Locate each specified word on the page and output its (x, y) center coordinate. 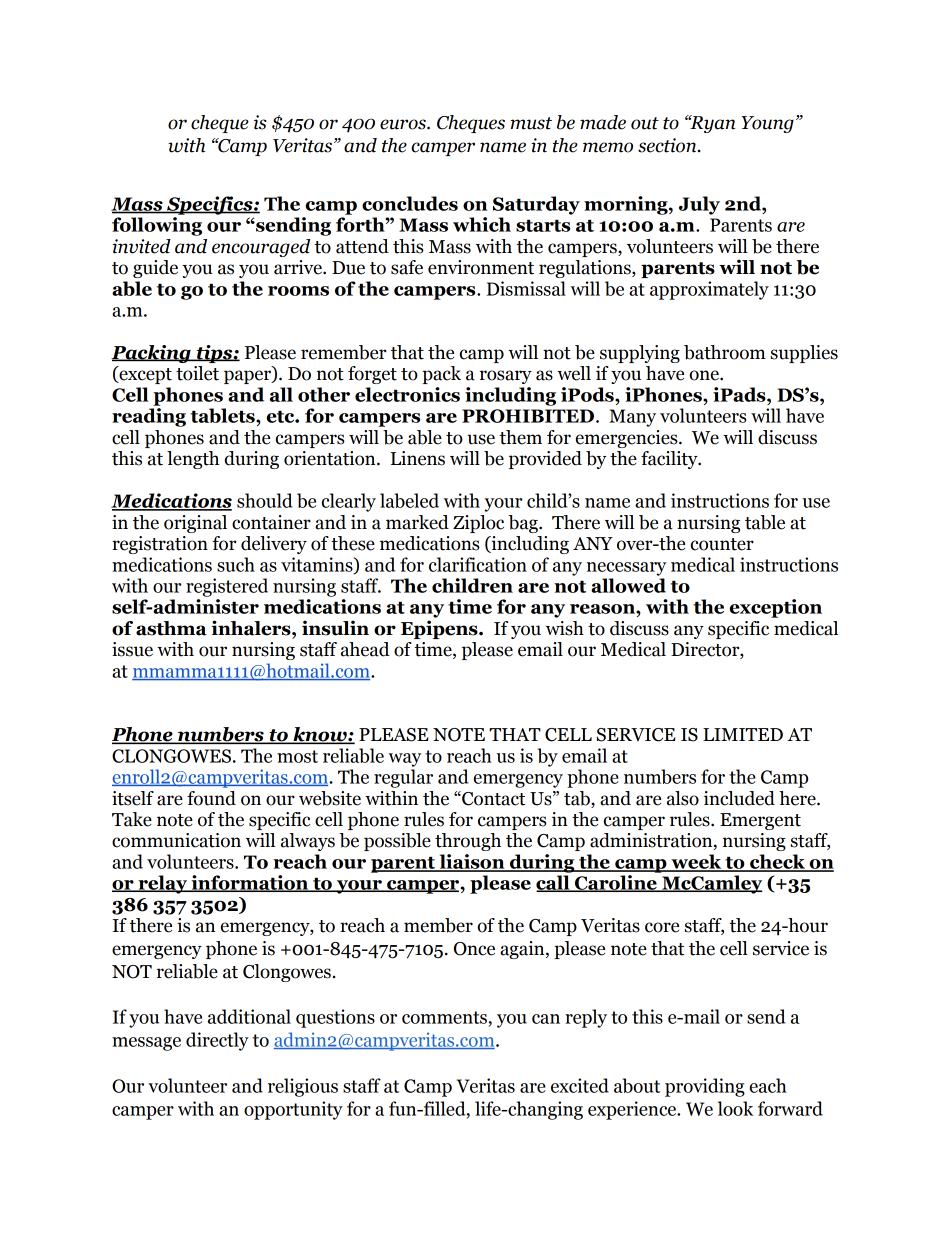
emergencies (628, 439)
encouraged (261, 248)
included (739, 798)
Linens (418, 458)
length (193, 460)
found (211, 798)
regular (403, 778)
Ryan (711, 124)
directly (217, 1041)
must (531, 123)
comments (444, 1017)
